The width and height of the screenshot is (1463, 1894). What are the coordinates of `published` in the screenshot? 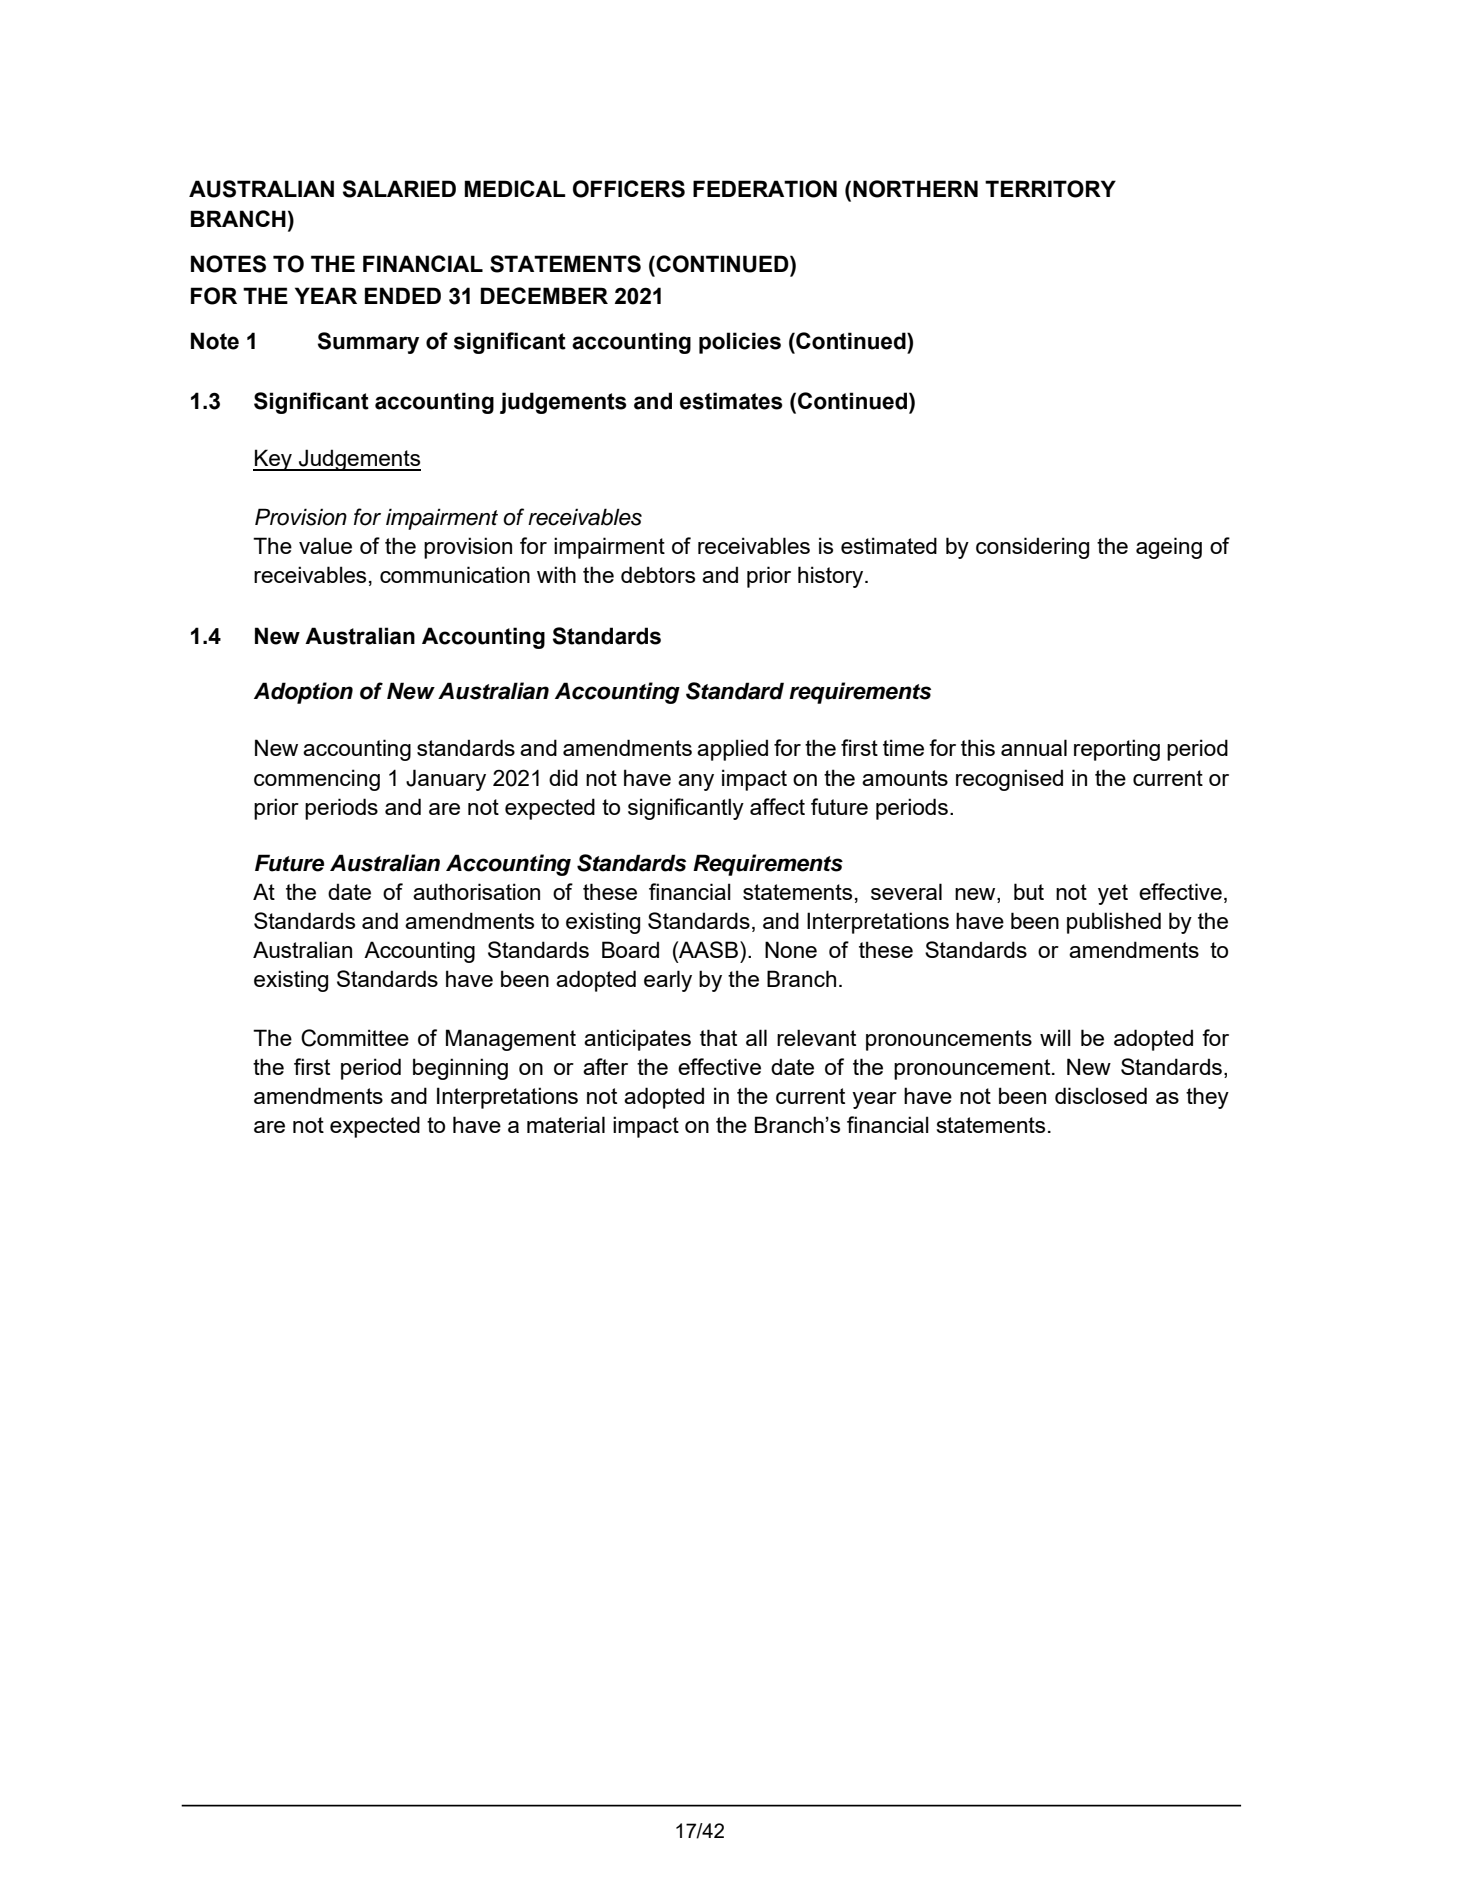 It's located at (1114, 923).
